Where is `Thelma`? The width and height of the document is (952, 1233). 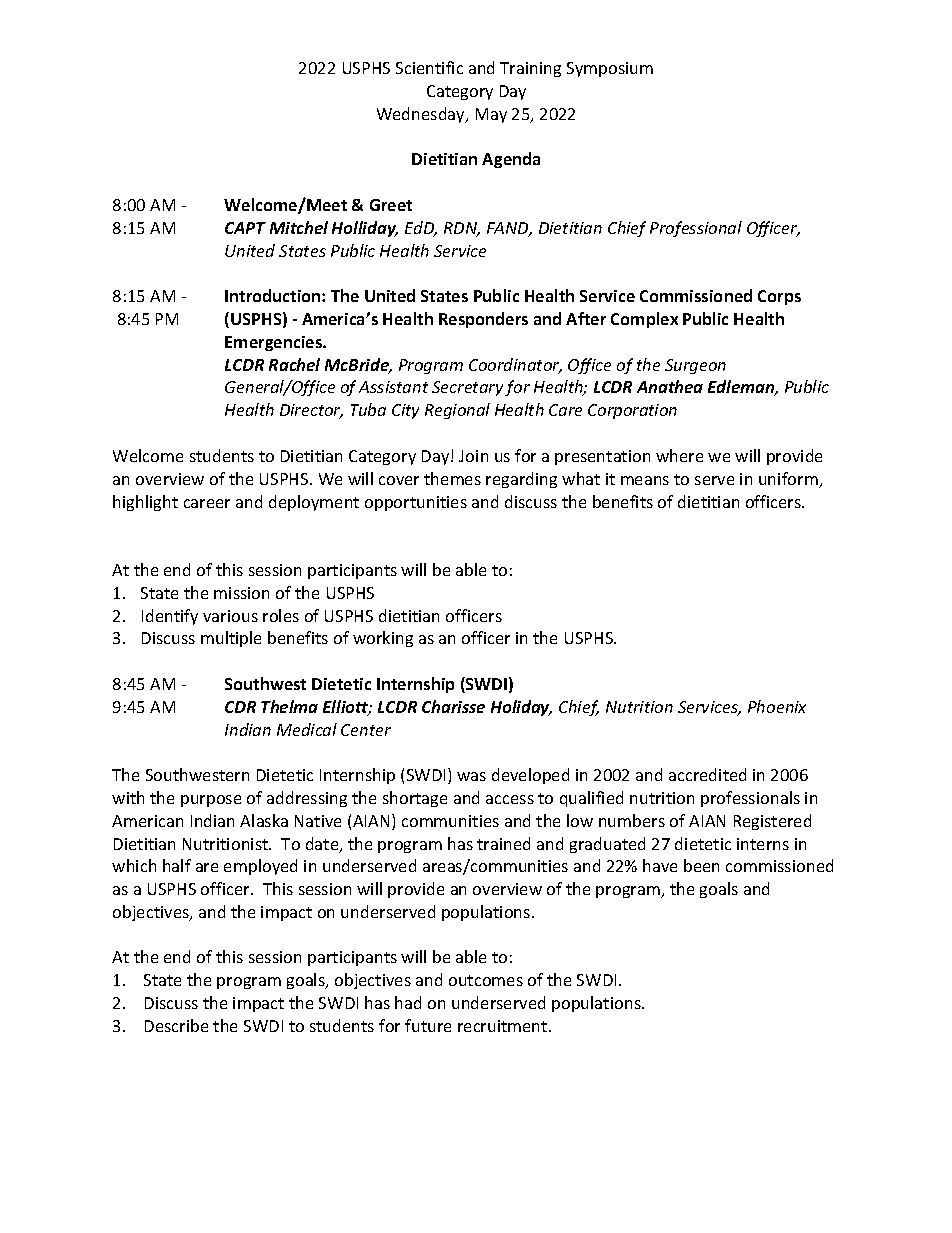 Thelma is located at coordinates (289, 706).
